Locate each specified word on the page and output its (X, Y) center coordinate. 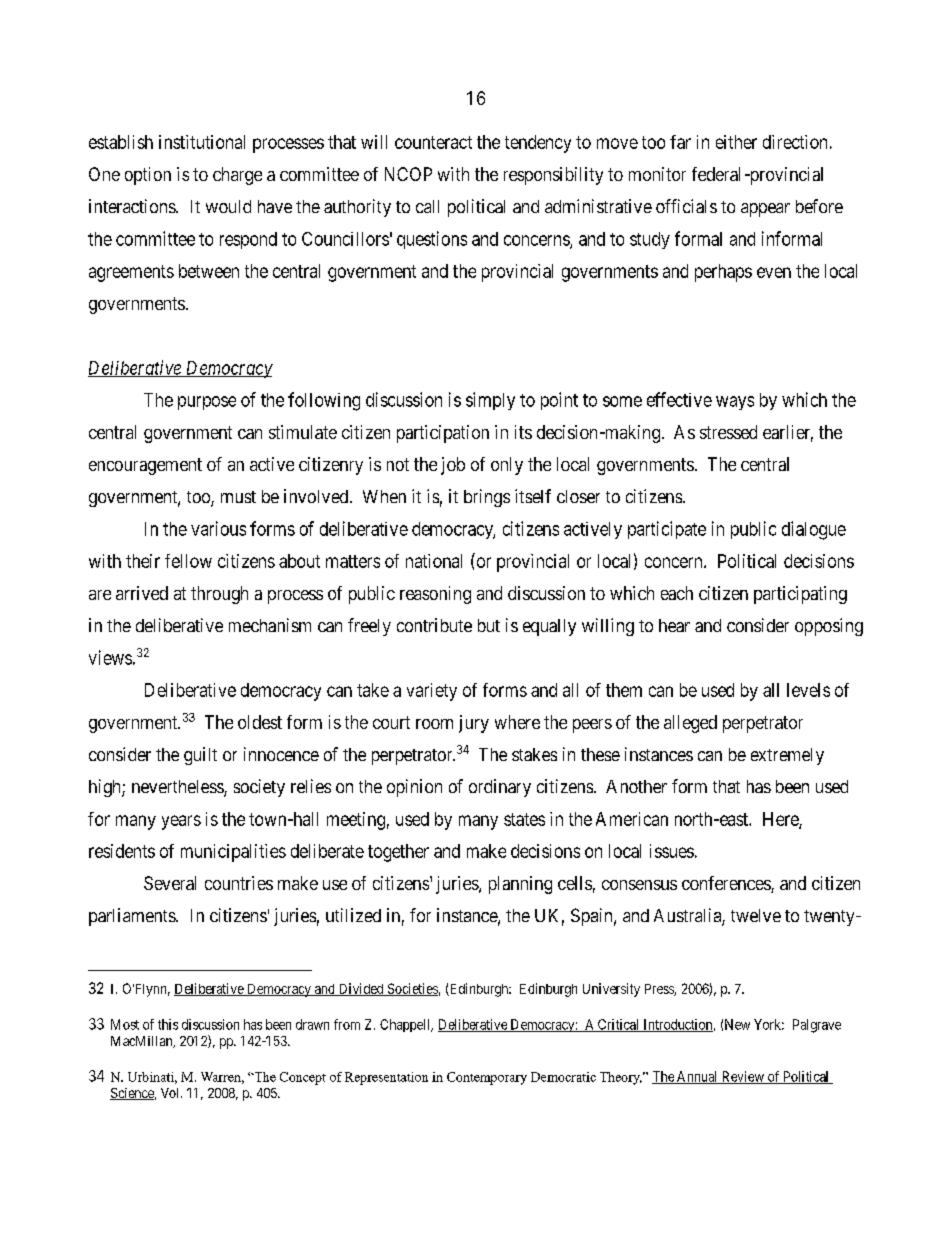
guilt (200, 756)
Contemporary (487, 1078)
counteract (433, 142)
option (148, 176)
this (168, 1024)
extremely (787, 756)
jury (474, 724)
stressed (728, 432)
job (453, 466)
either (736, 142)
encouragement (145, 466)
